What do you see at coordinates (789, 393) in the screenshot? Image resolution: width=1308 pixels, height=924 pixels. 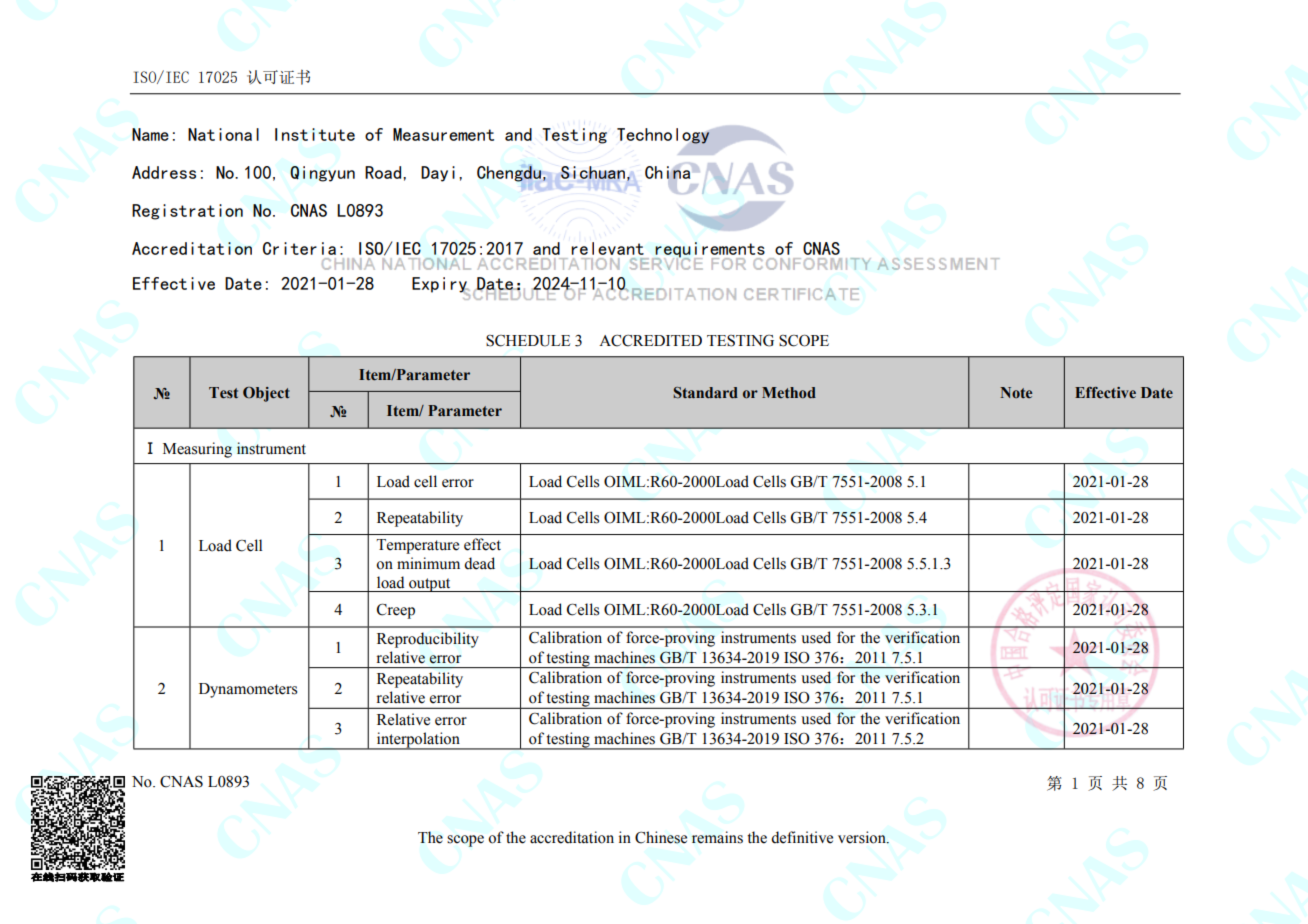 I see `Method` at bounding box center [789, 393].
